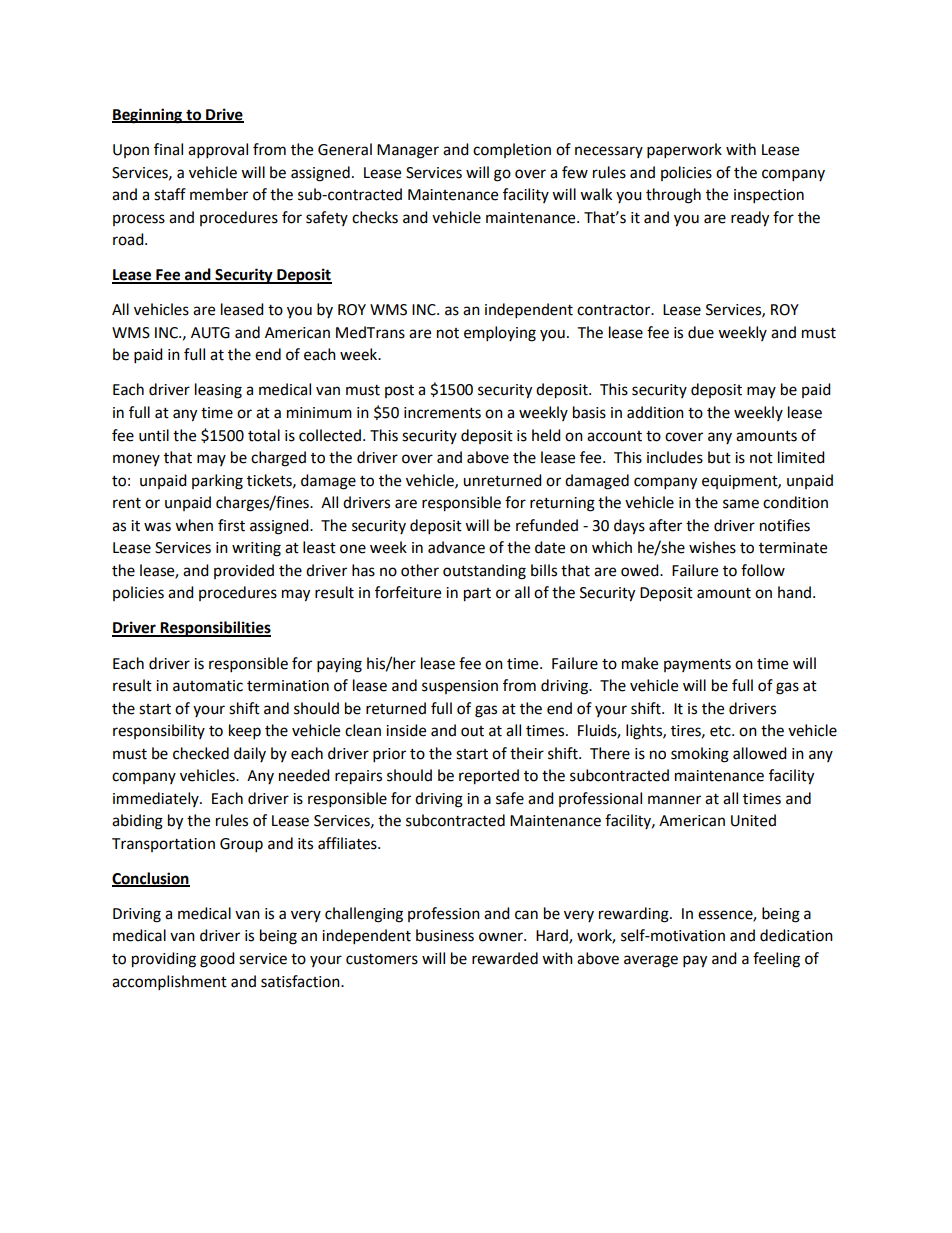 This image has height=1233, width=952. What do you see at coordinates (673, 196) in the image?
I see `through` at bounding box center [673, 196].
